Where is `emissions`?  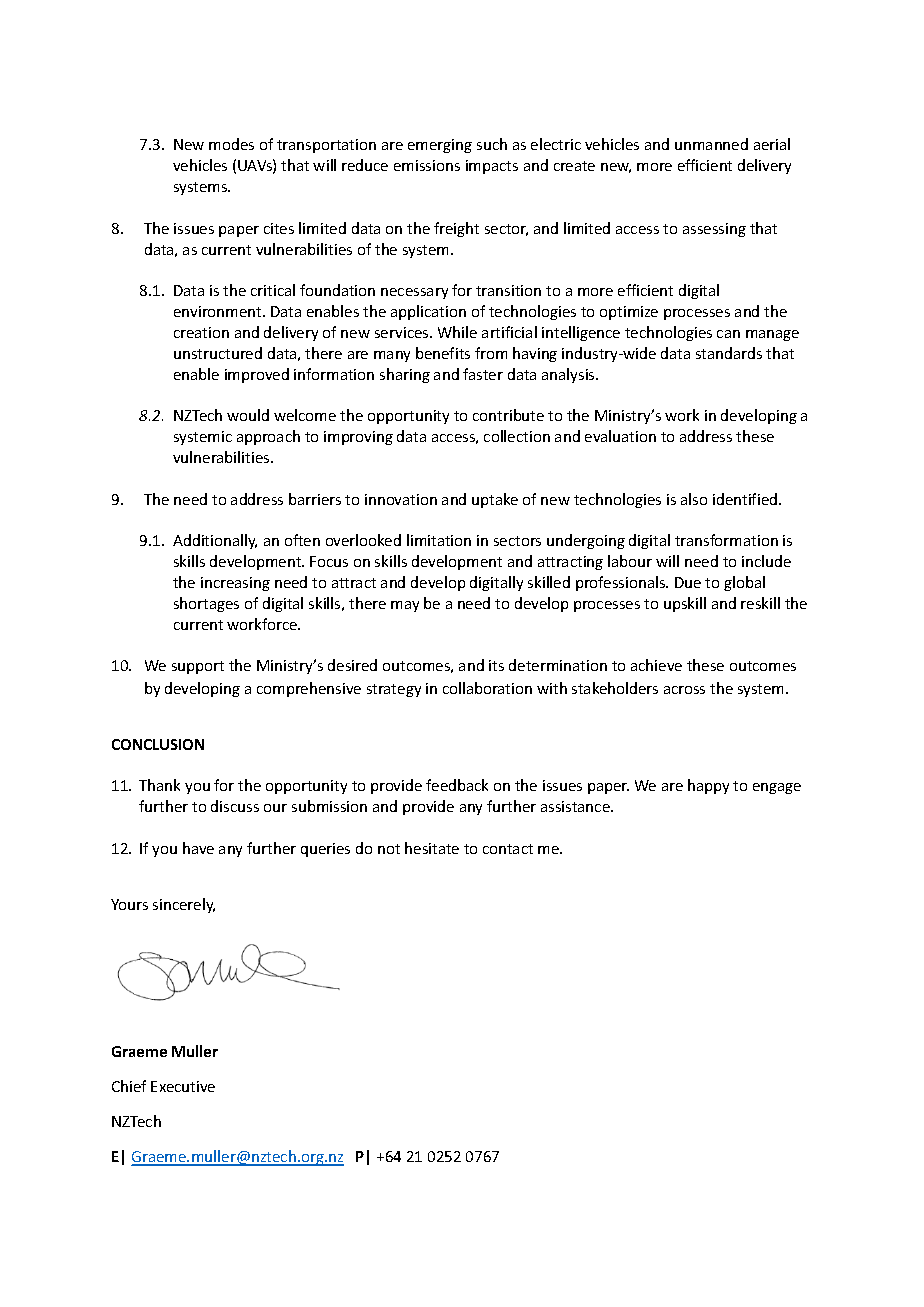
emissions is located at coordinates (427, 165).
